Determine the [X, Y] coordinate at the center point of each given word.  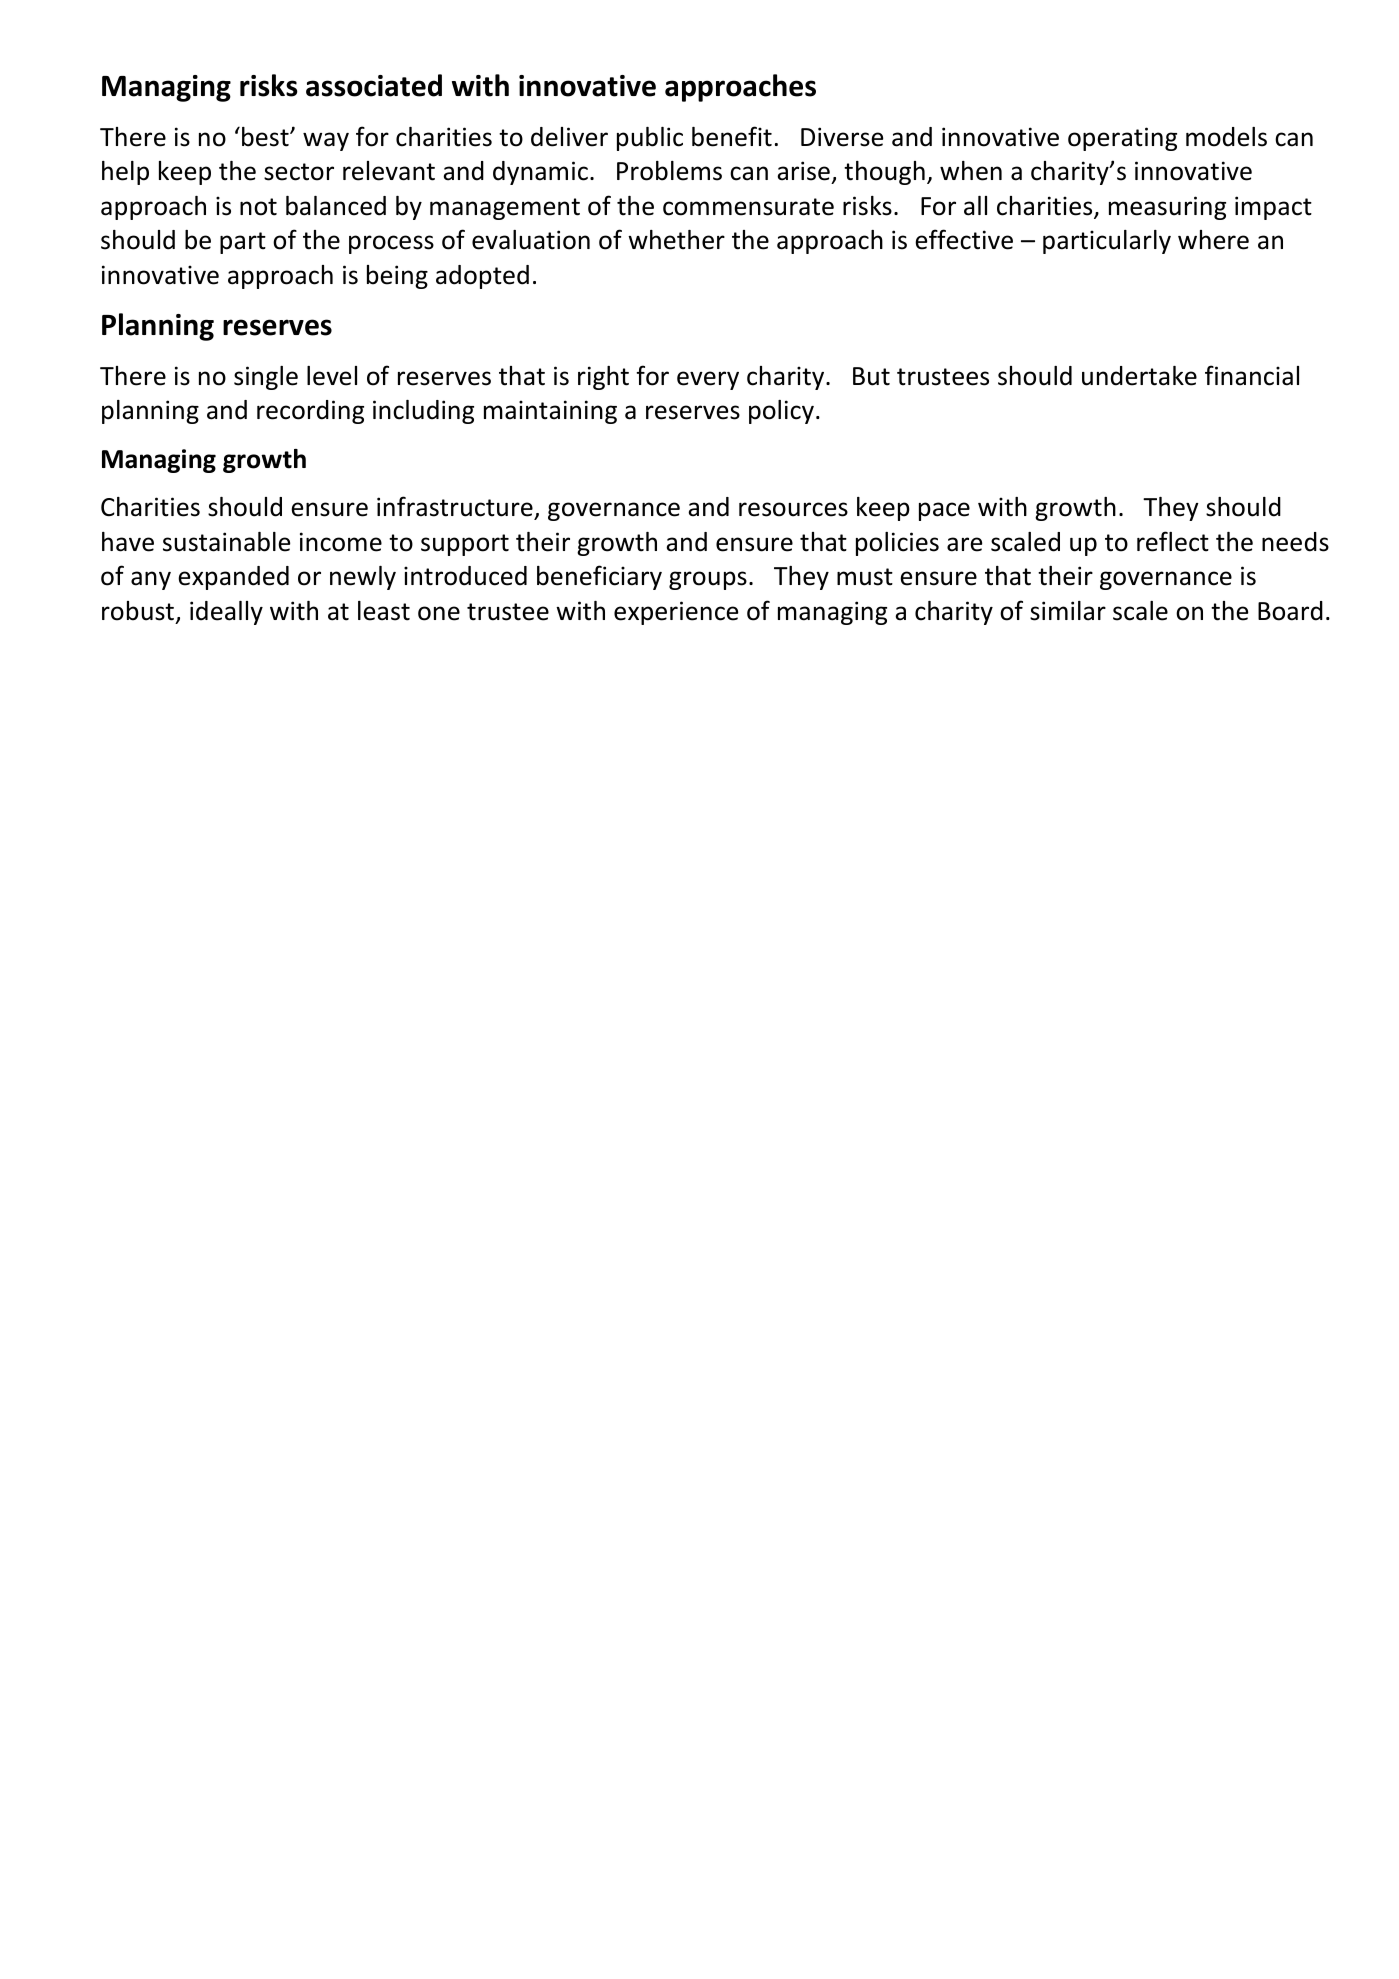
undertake [1139, 376]
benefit [732, 136]
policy [781, 412]
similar [1068, 611]
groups [708, 580]
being [397, 277]
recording [310, 412]
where [1213, 240]
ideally [226, 613]
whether [676, 240]
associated [374, 85]
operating [1122, 139]
